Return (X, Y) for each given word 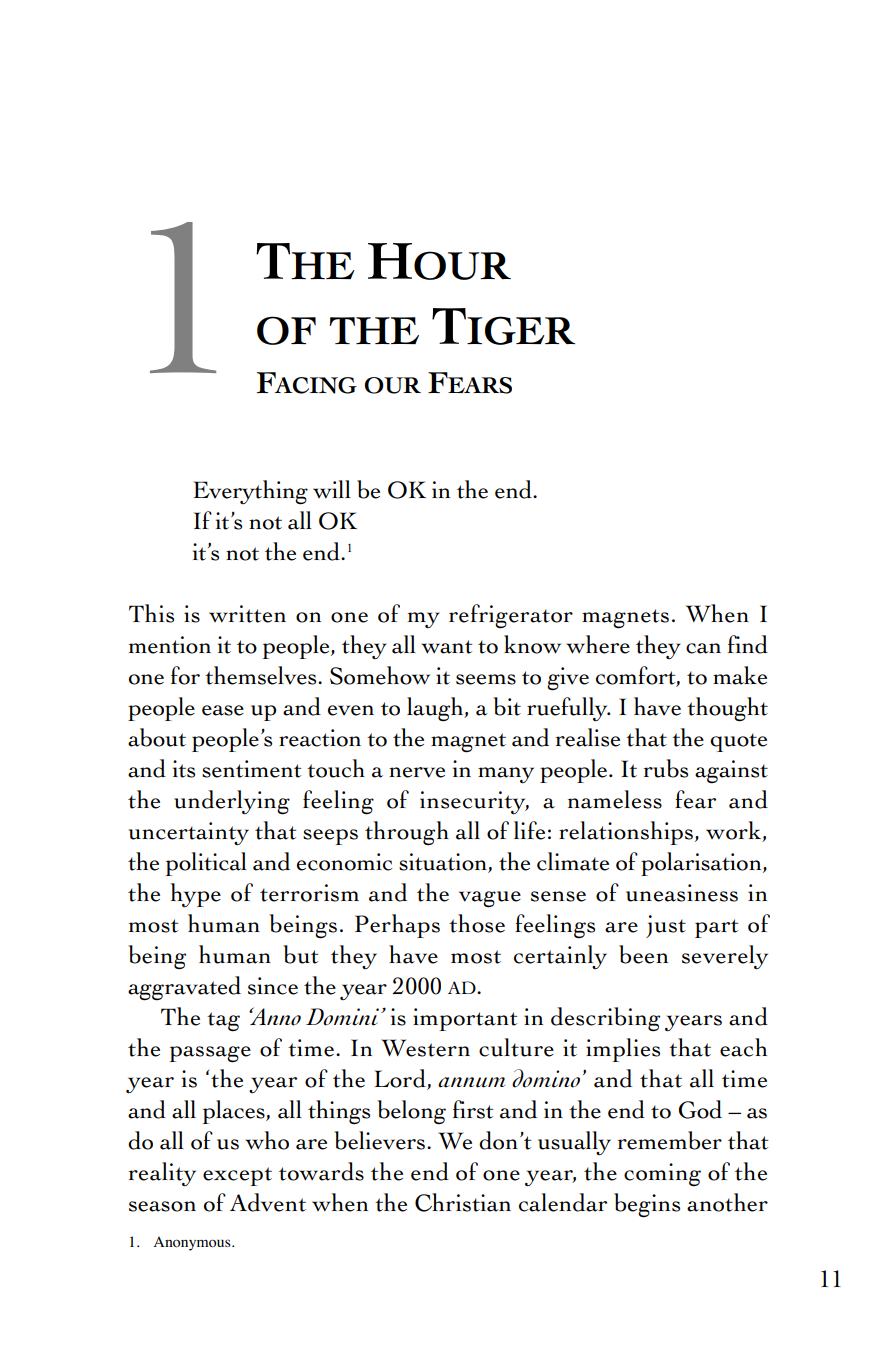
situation (444, 863)
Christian (463, 1202)
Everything (250, 492)
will (332, 489)
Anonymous (193, 1243)
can (703, 648)
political (206, 864)
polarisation (702, 864)
